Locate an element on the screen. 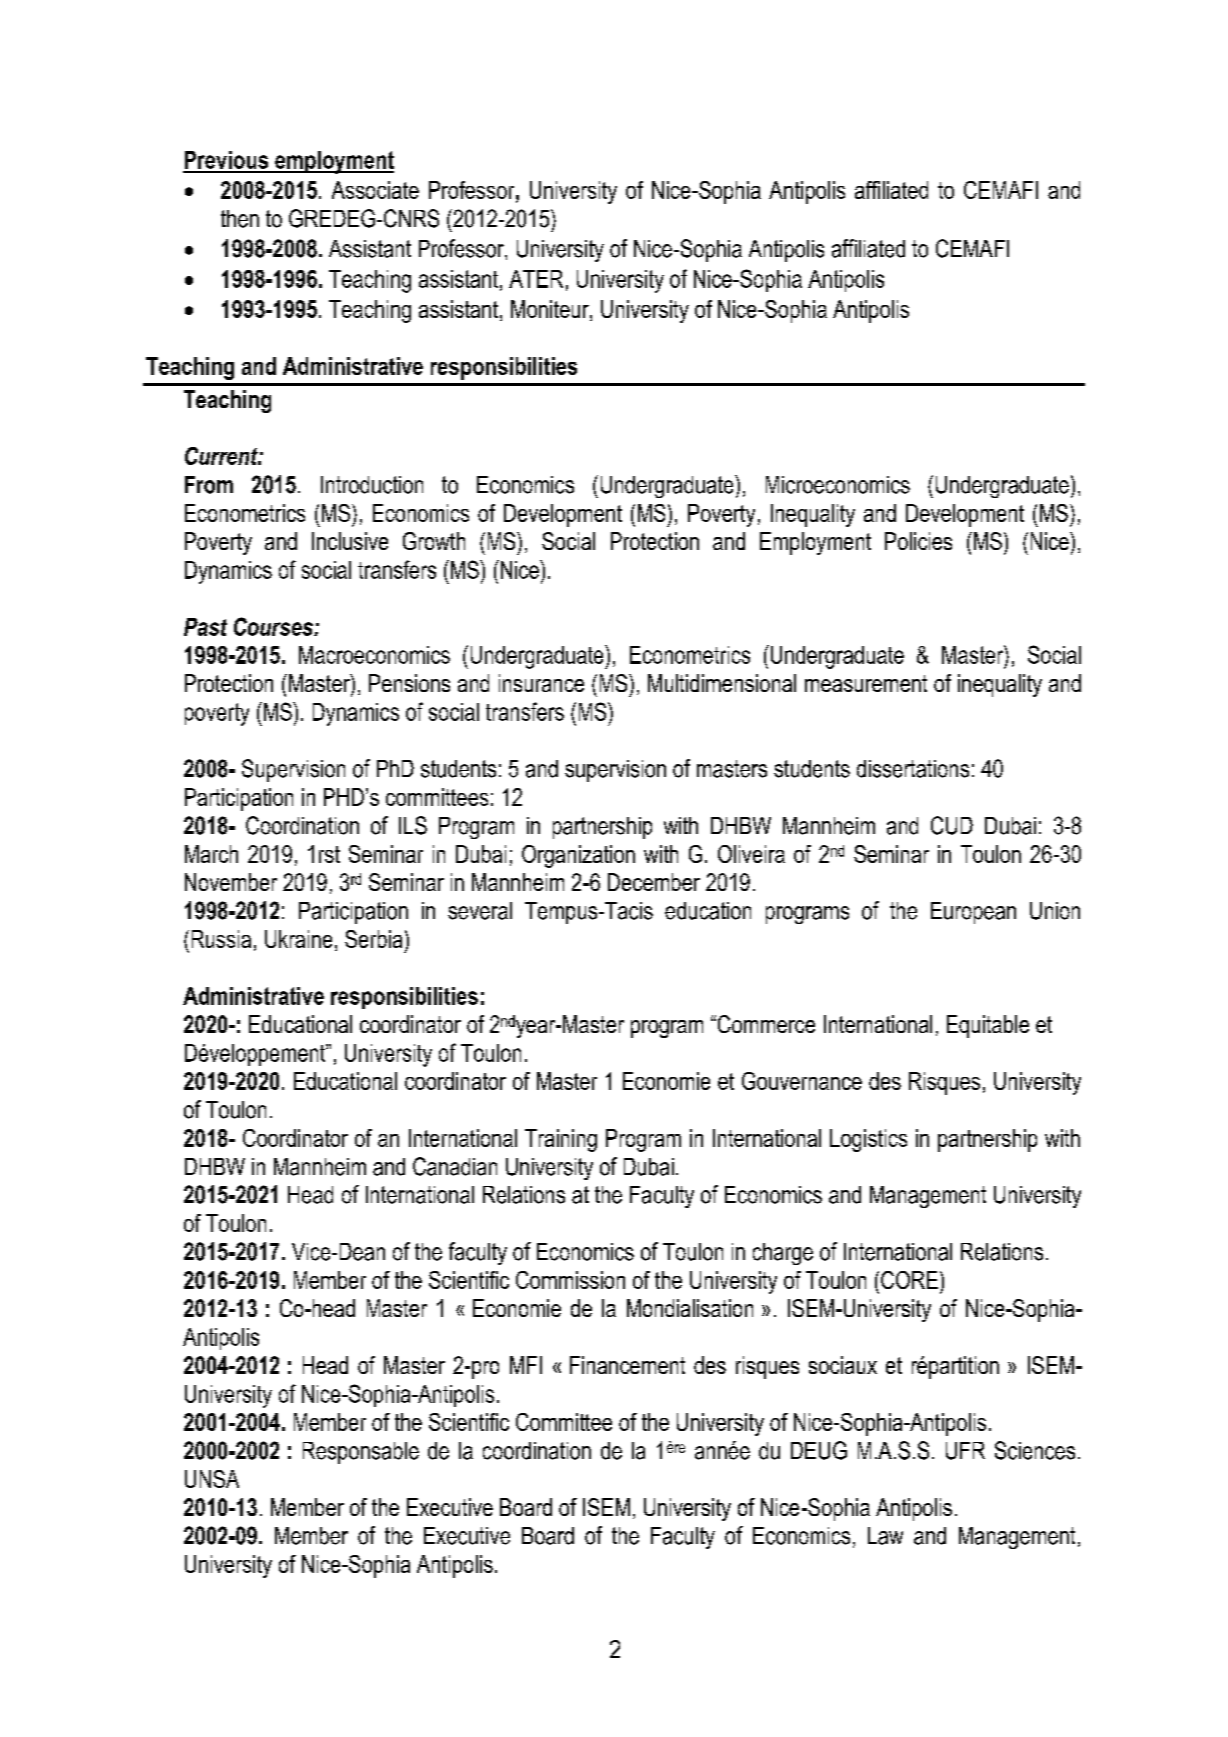 The image size is (1228, 1737). then is located at coordinates (240, 219).
